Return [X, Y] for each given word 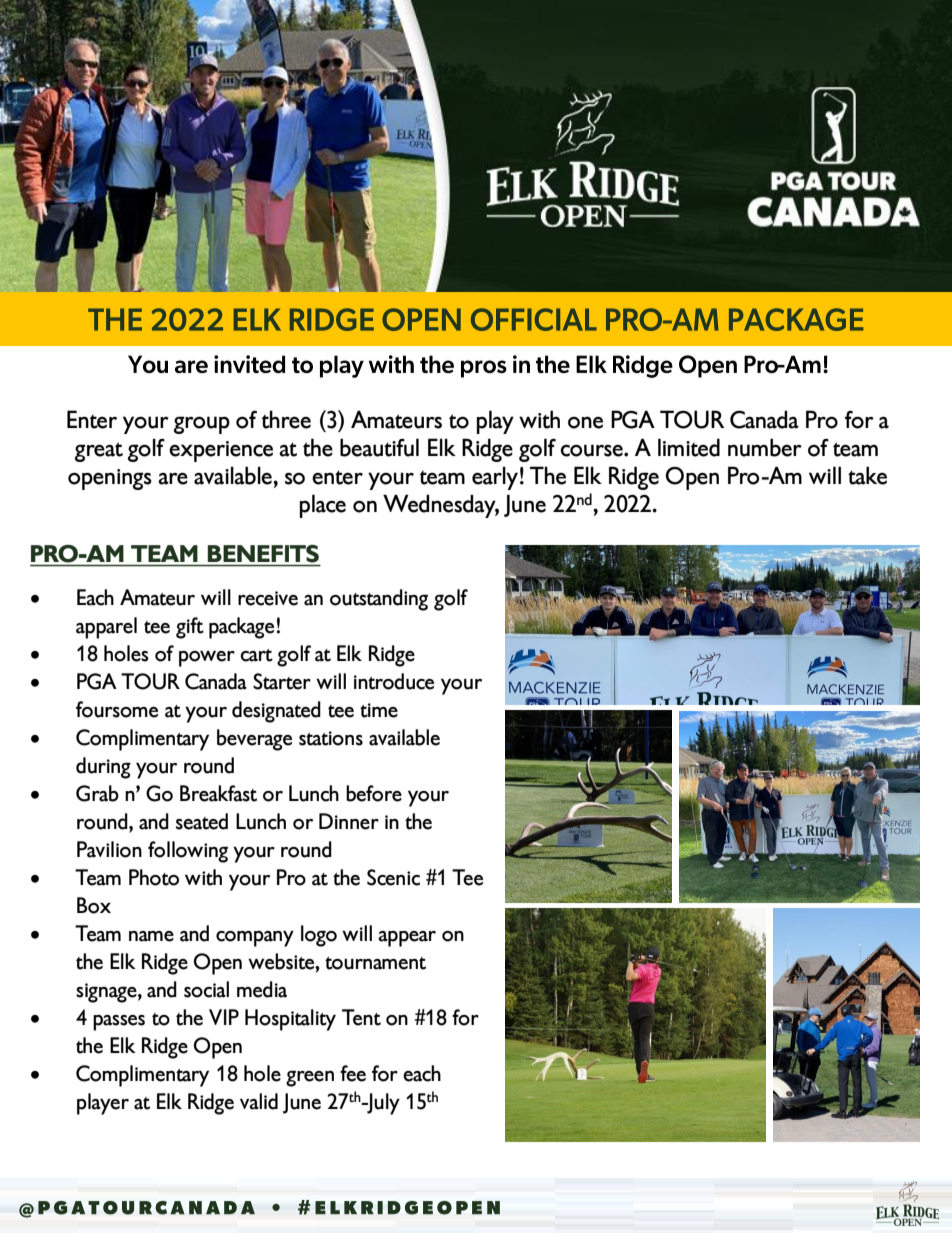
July [382, 1104]
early [495, 478]
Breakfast [218, 793]
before [374, 793]
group [202, 425]
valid [259, 1101]
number [765, 447]
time [379, 710]
